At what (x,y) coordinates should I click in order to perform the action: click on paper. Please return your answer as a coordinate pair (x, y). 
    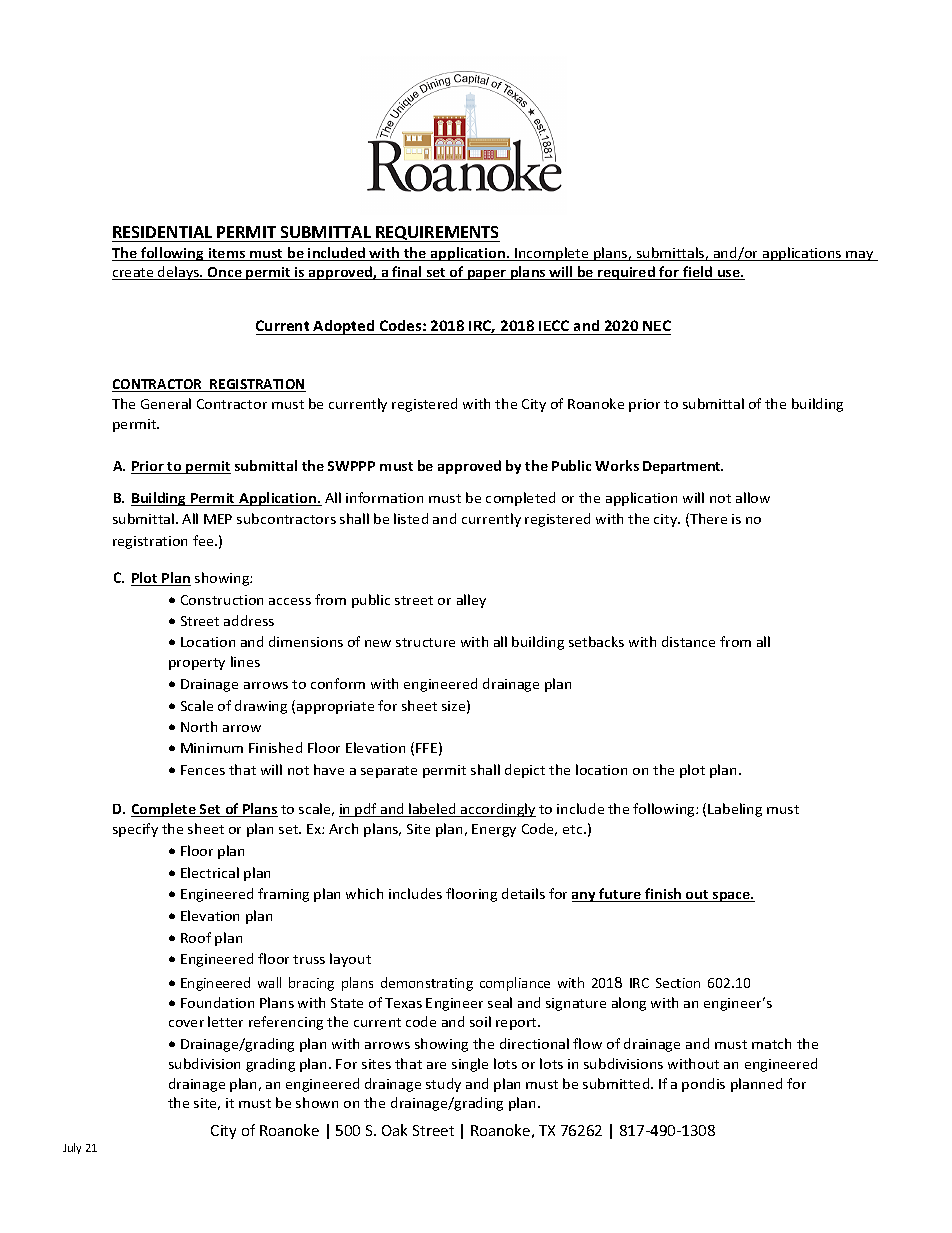
    Looking at the image, I should click on (487, 275).
